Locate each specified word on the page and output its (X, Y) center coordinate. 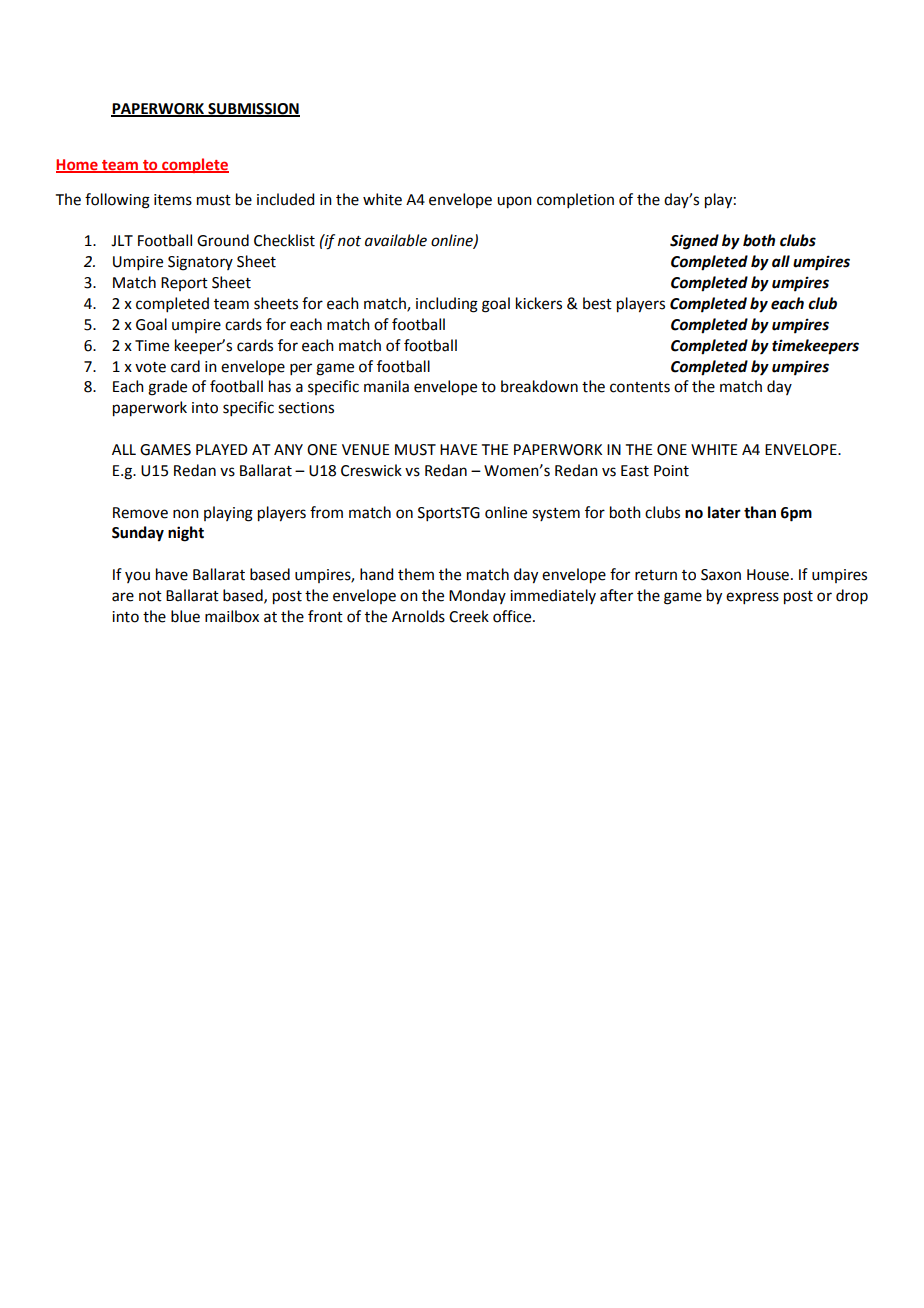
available (396, 240)
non (186, 514)
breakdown (539, 386)
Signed (694, 242)
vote (150, 367)
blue (185, 616)
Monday (477, 596)
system (556, 514)
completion (575, 200)
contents (640, 387)
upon (514, 202)
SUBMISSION (253, 110)
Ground (223, 240)
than (760, 512)
